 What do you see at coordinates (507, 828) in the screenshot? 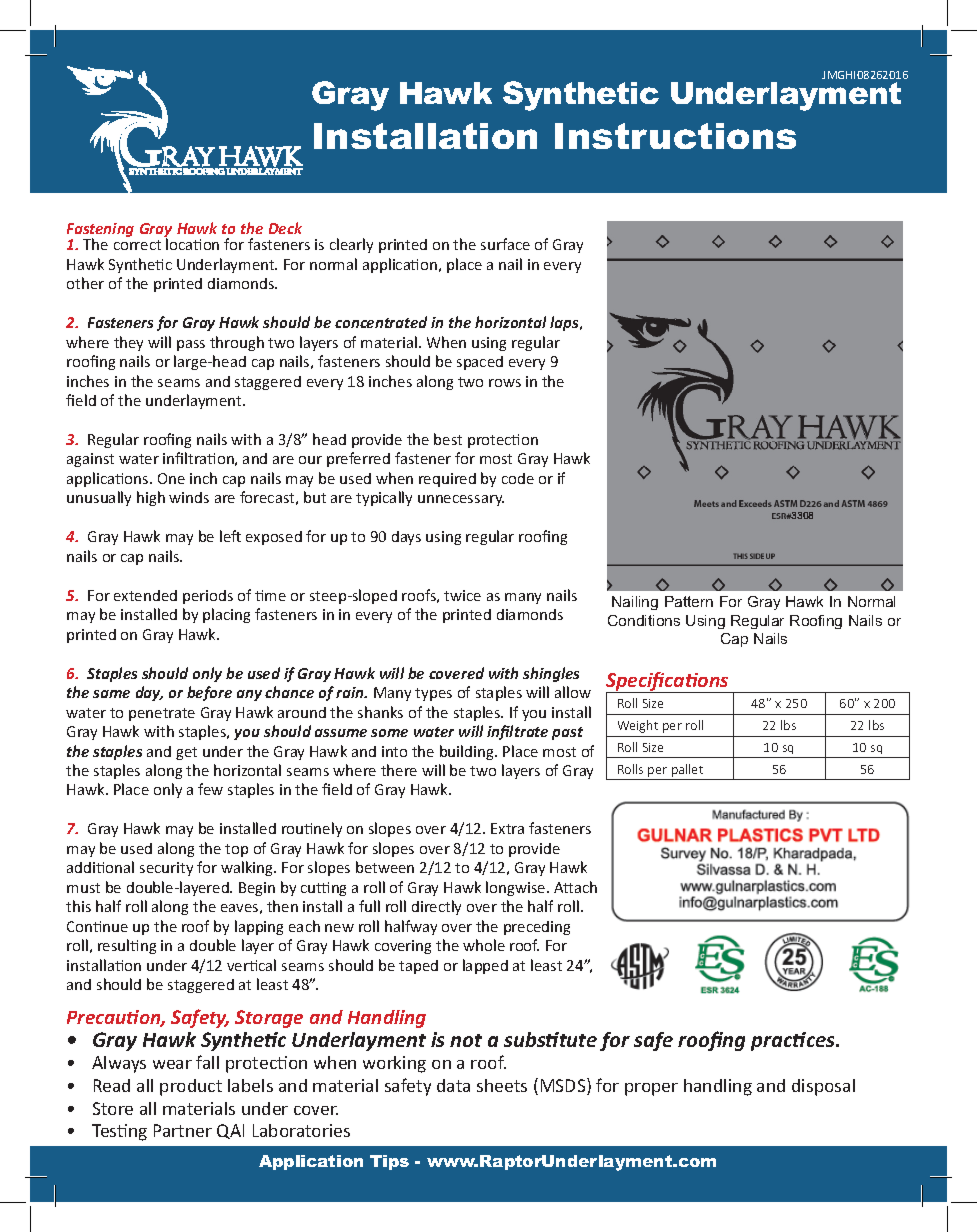
I see `Extra` at bounding box center [507, 828].
